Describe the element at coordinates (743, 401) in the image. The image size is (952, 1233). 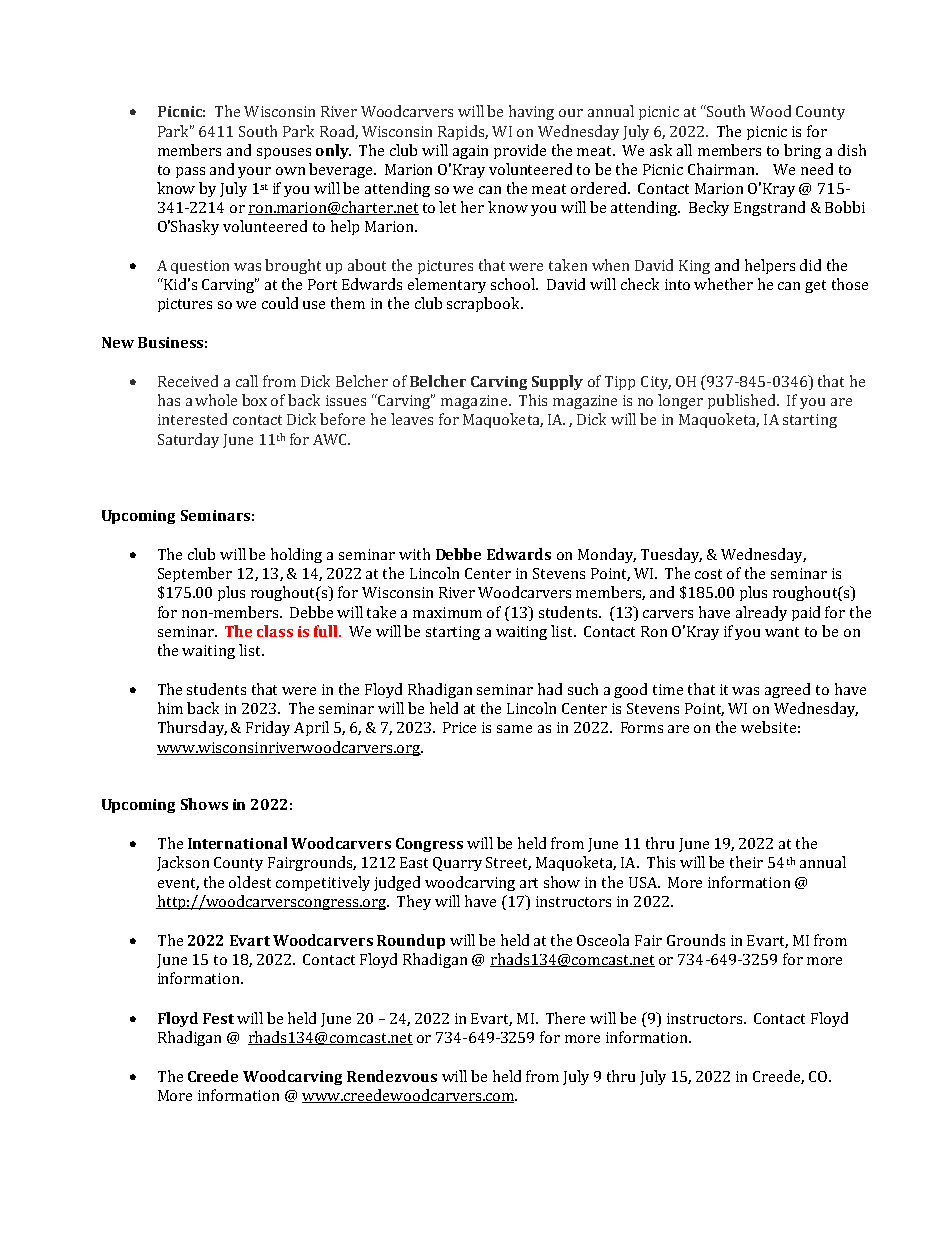
I see `published` at that location.
